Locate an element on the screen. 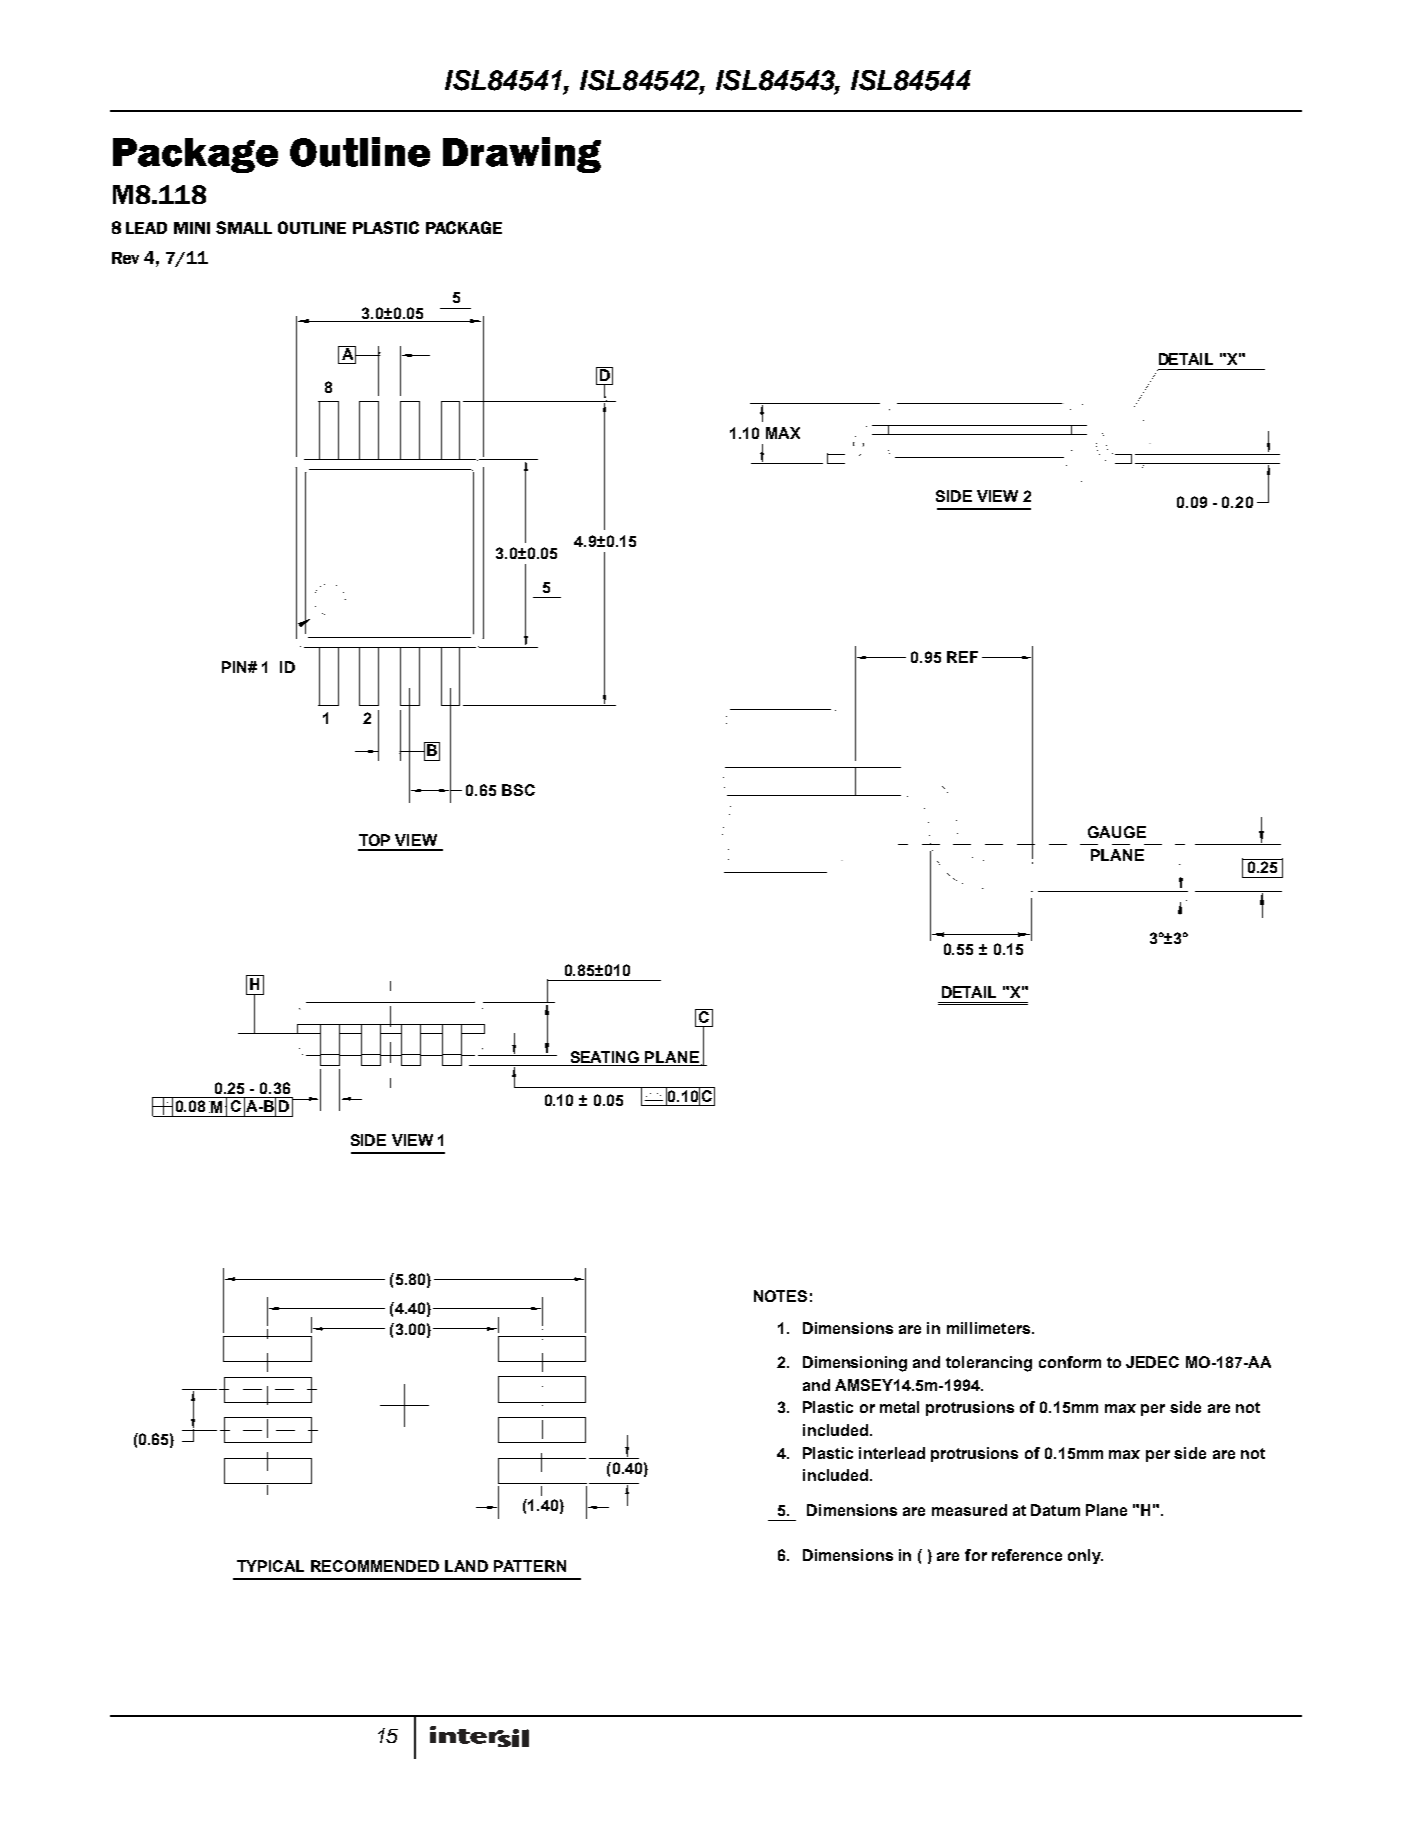  BSC is located at coordinates (518, 790).
